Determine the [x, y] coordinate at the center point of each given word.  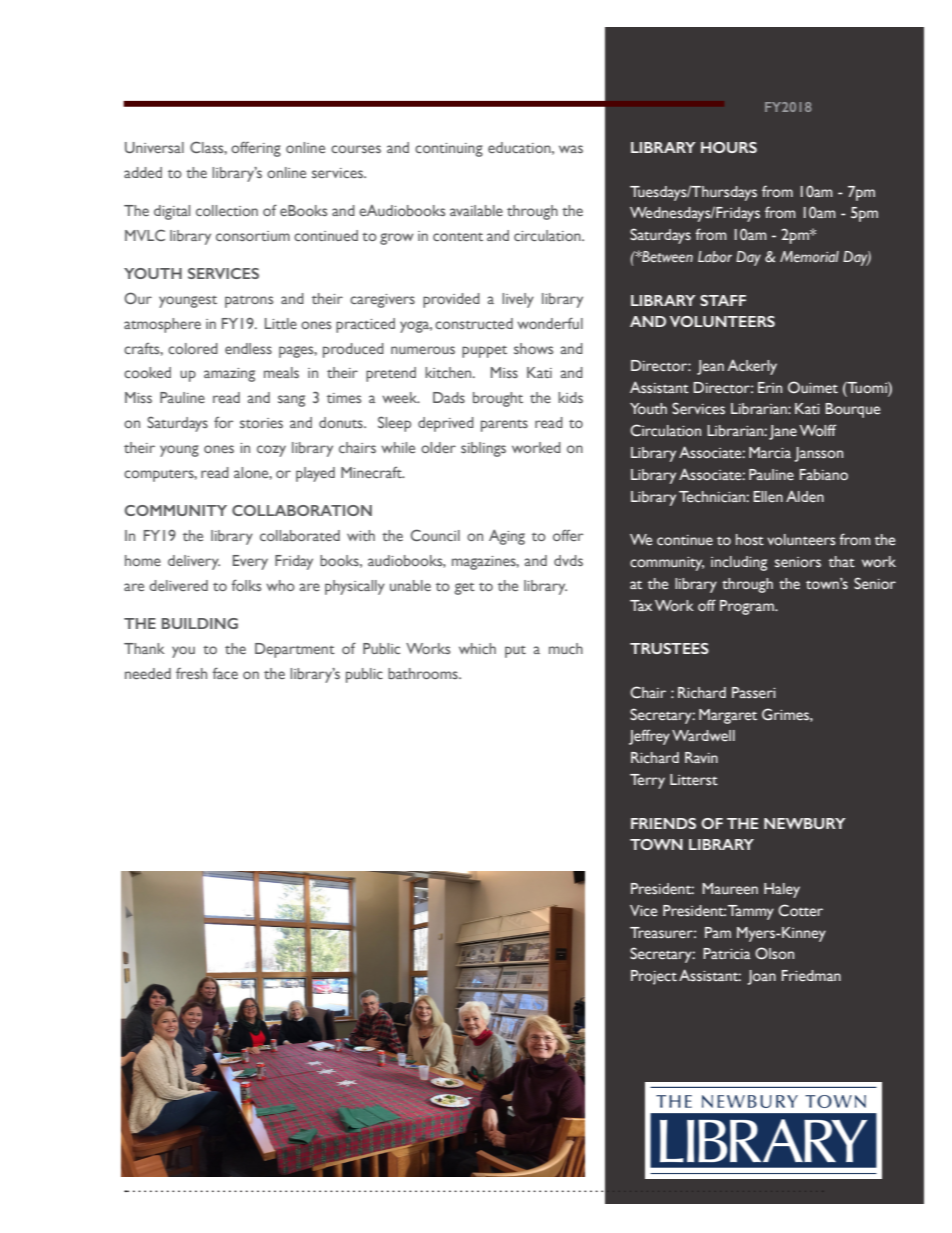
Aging [507, 537]
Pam [718, 932]
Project [654, 977]
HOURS [729, 147]
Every [250, 562]
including [739, 563]
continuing [449, 150]
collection [227, 210]
